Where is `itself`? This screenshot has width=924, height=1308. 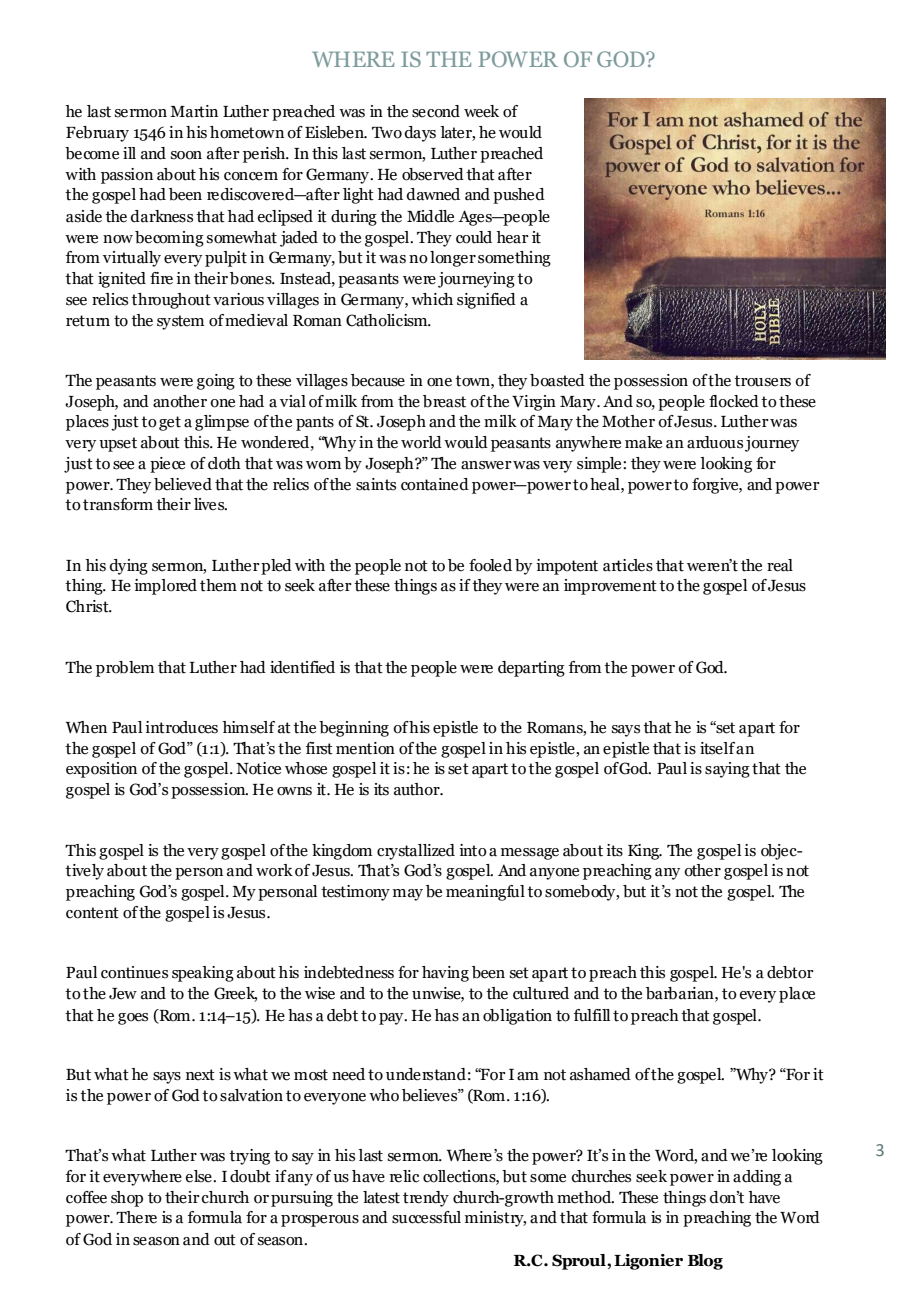
itself is located at coordinates (718, 748).
